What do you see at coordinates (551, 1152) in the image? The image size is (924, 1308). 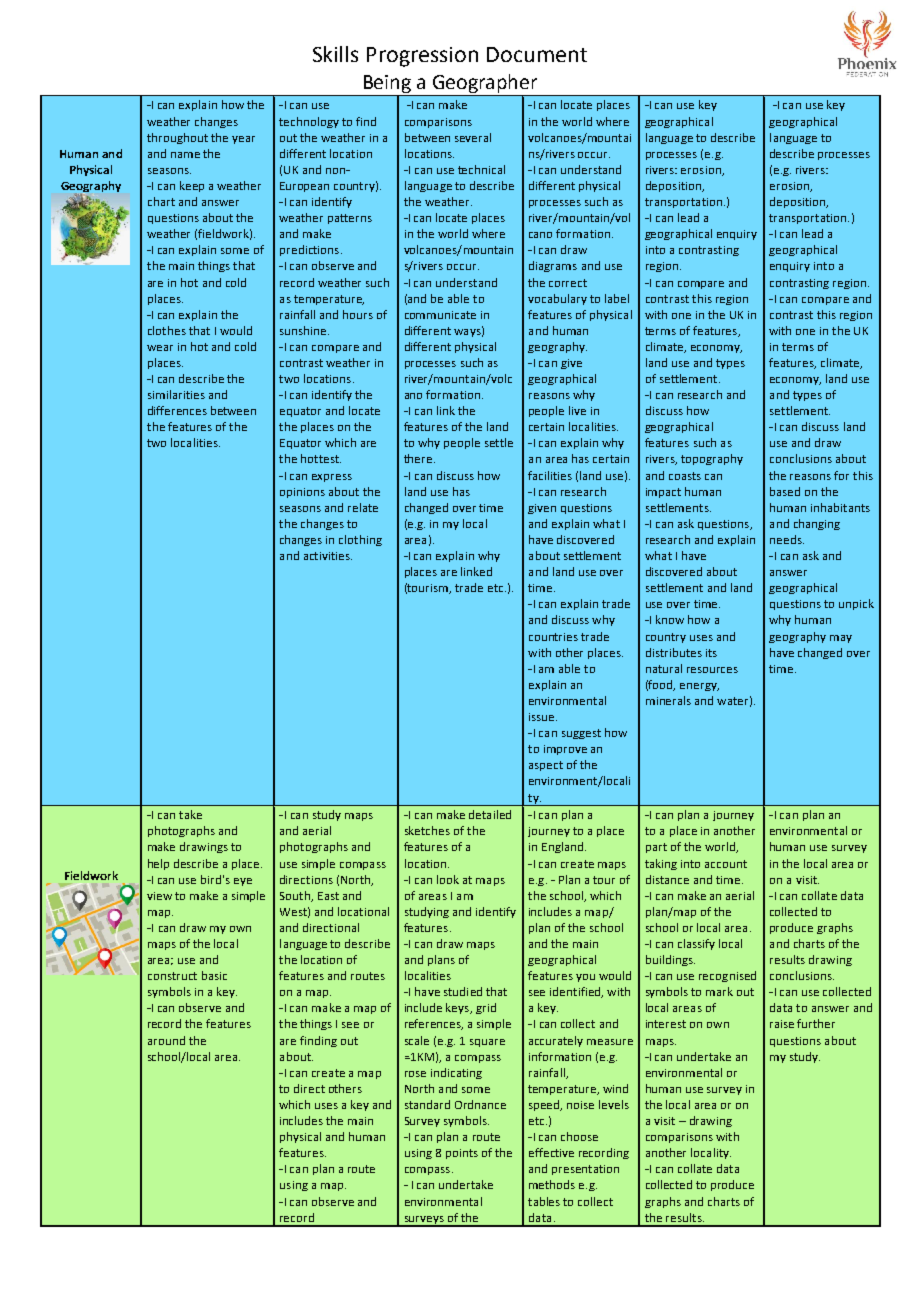 I see `effective` at bounding box center [551, 1152].
